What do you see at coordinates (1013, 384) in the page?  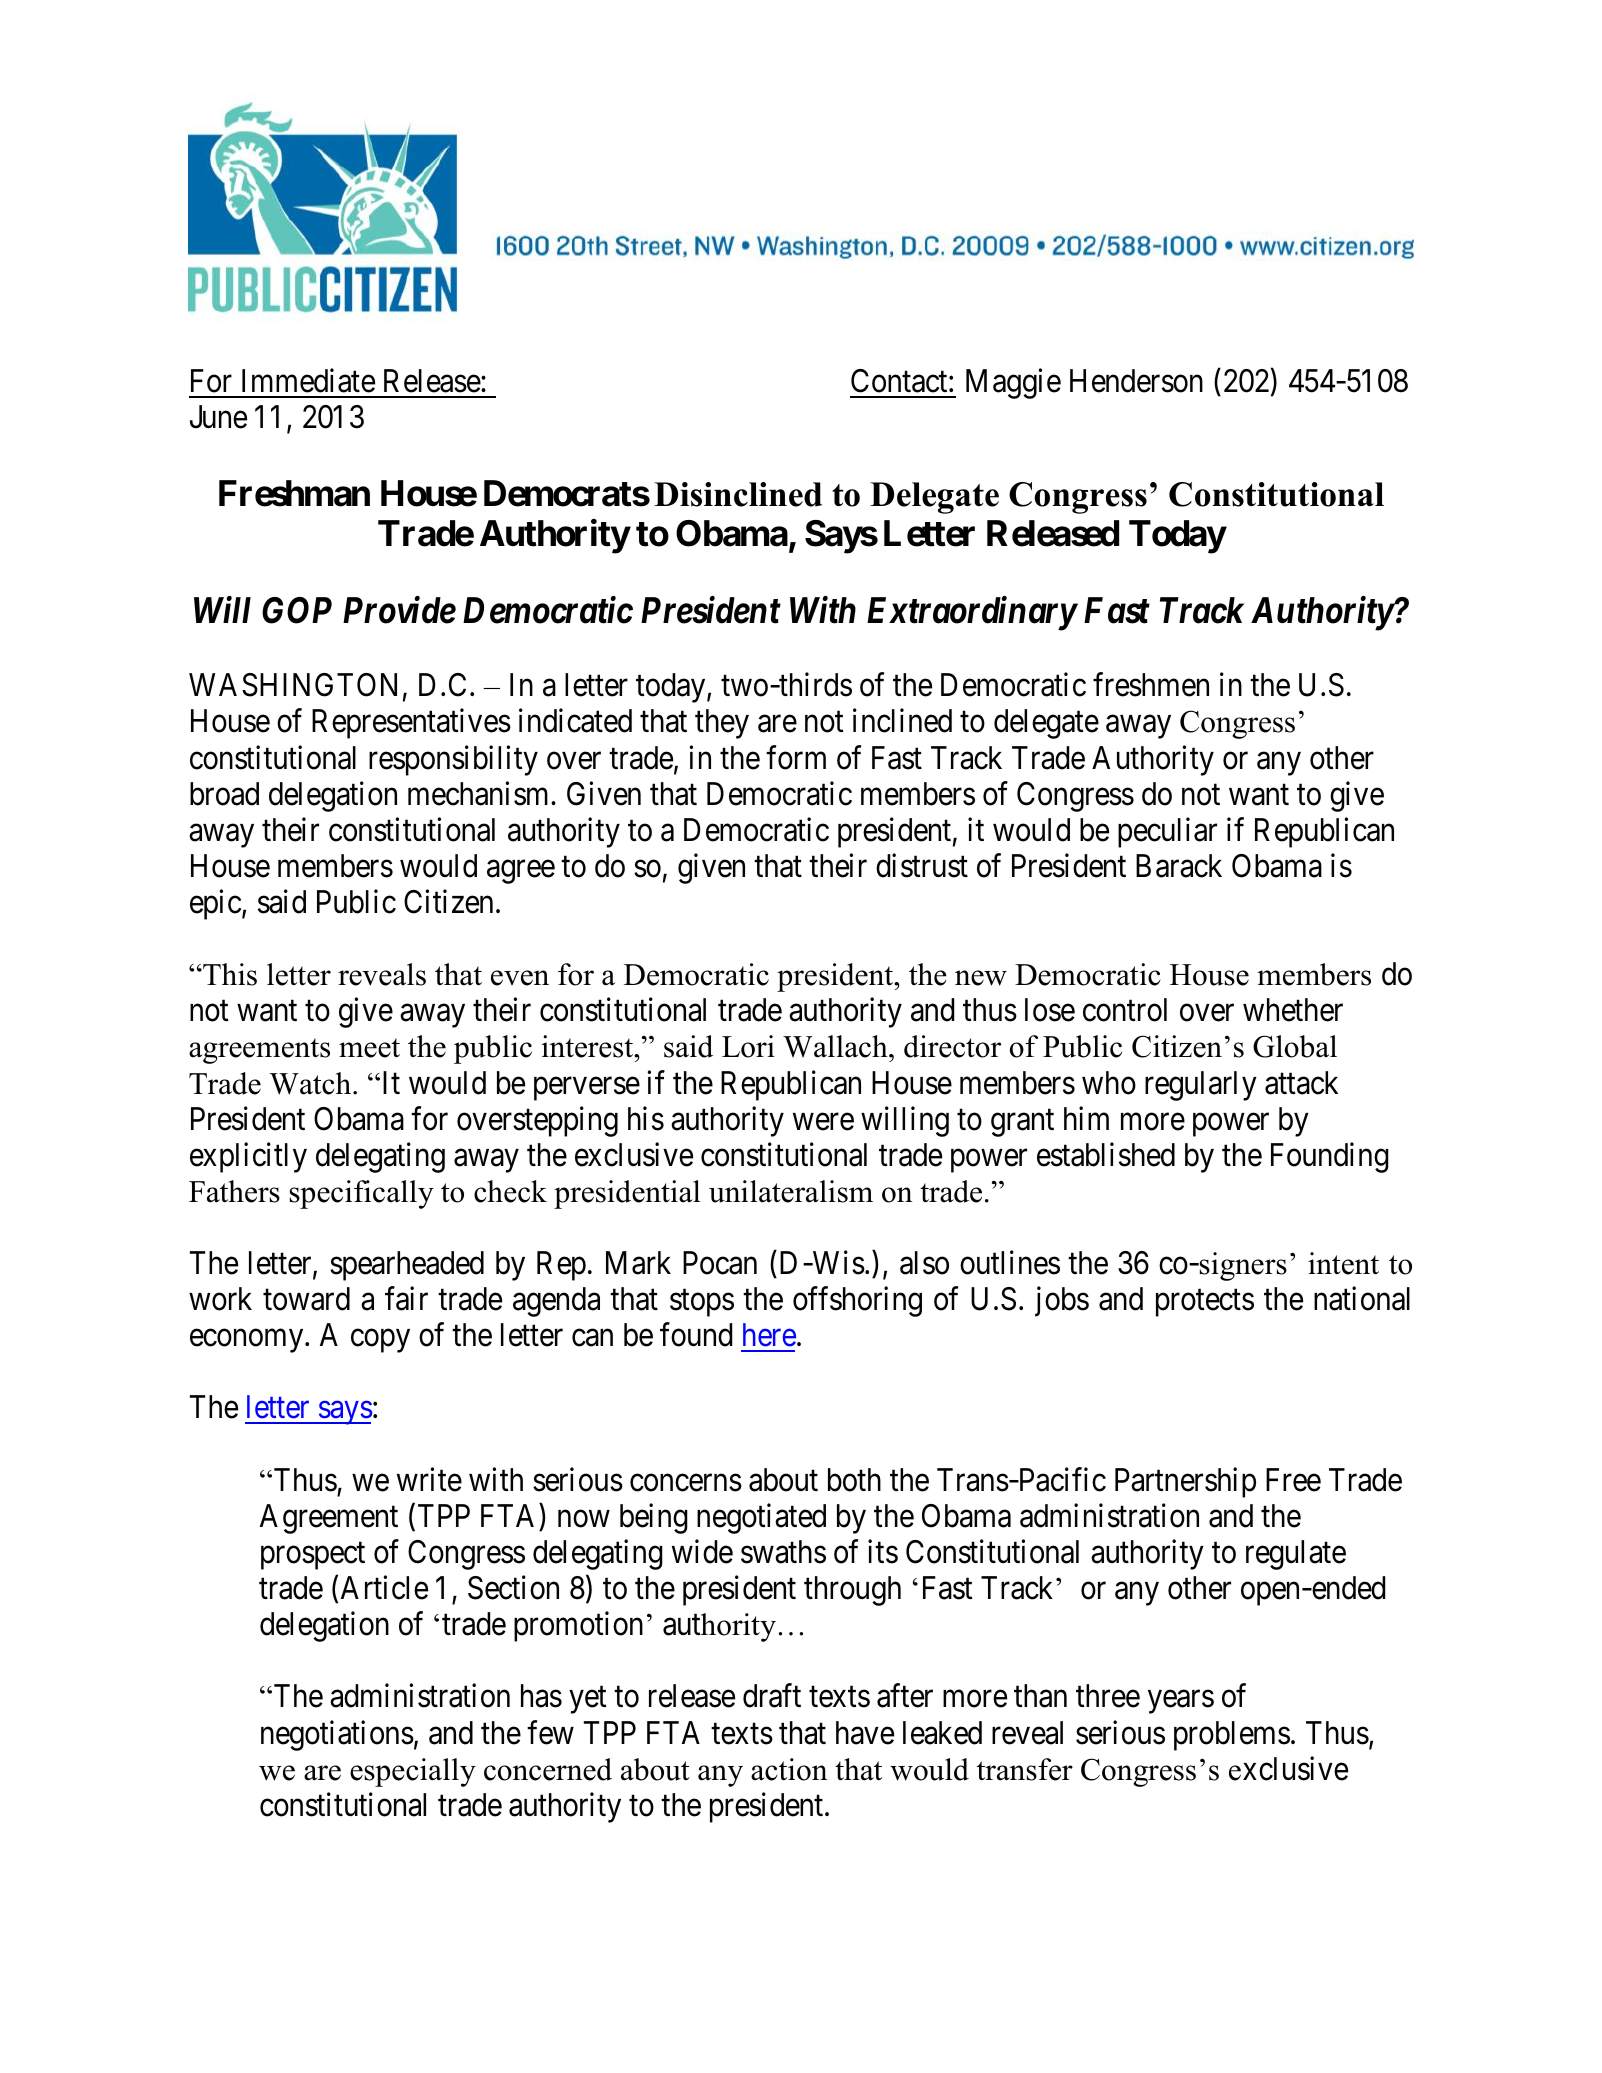 I see `Maggie` at bounding box center [1013, 384].
